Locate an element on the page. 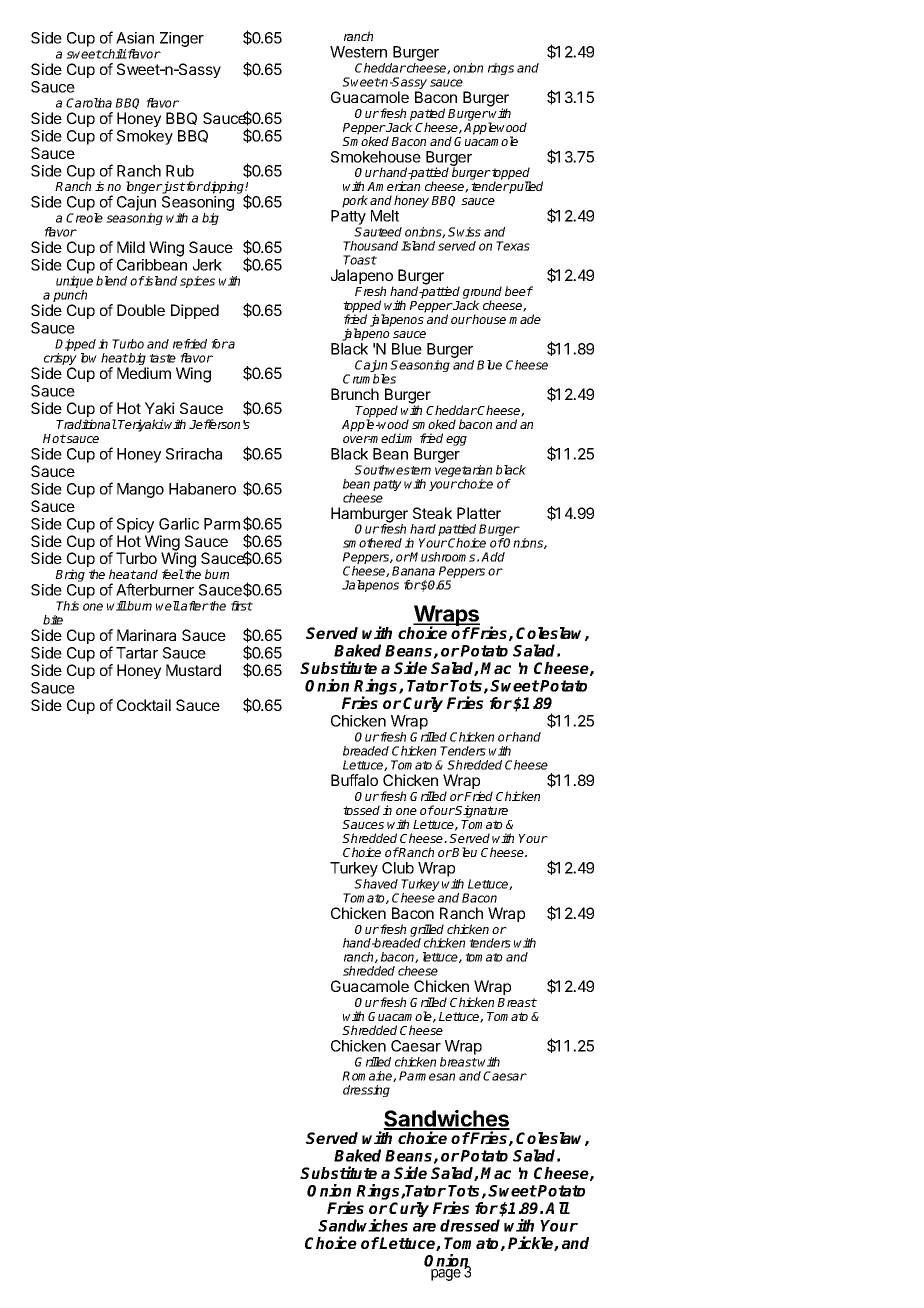 This page has width=924, height=1308. dressing is located at coordinates (366, 1091).
